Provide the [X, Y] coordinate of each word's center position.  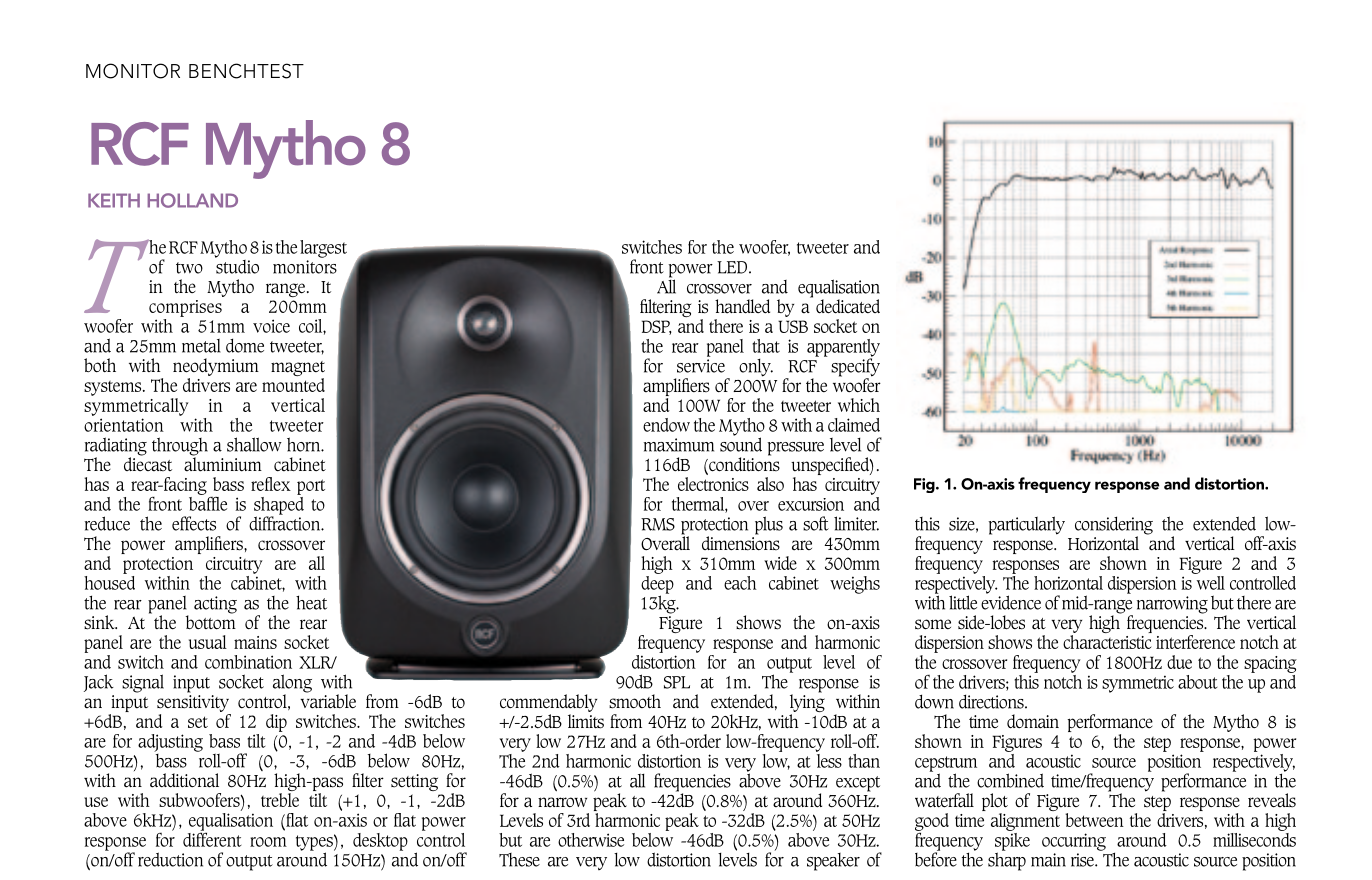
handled [742, 306]
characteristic [1107, 642]
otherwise [591, 840]
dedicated [848, 306]
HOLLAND [192, 200]
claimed [854, 425]
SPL [677, 682]
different [212, 838]
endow [666, 425]
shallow [254, 444]
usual [208, 642]
